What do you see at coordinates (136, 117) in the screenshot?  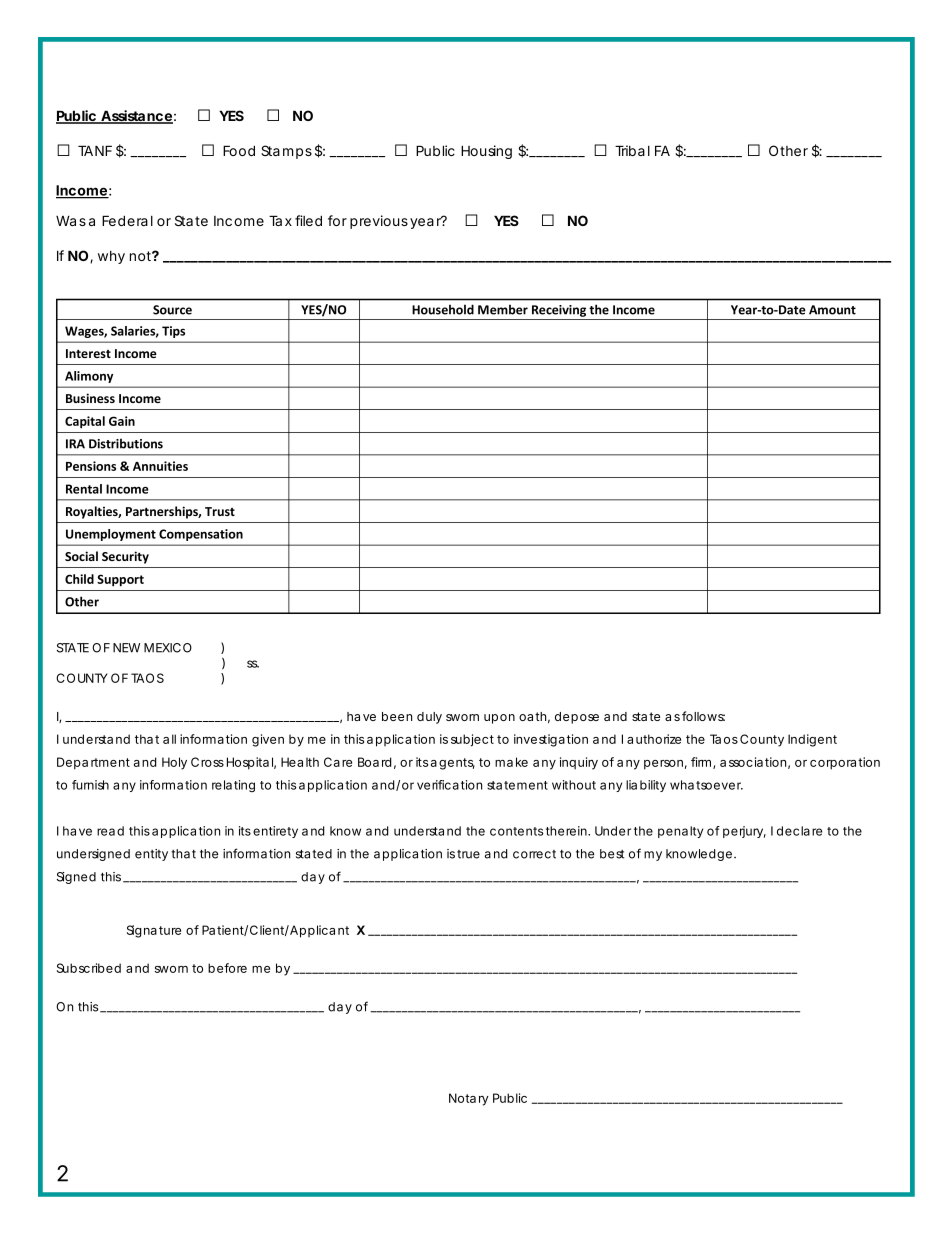 I see `Assistance` at bounding box center [136, 117].
